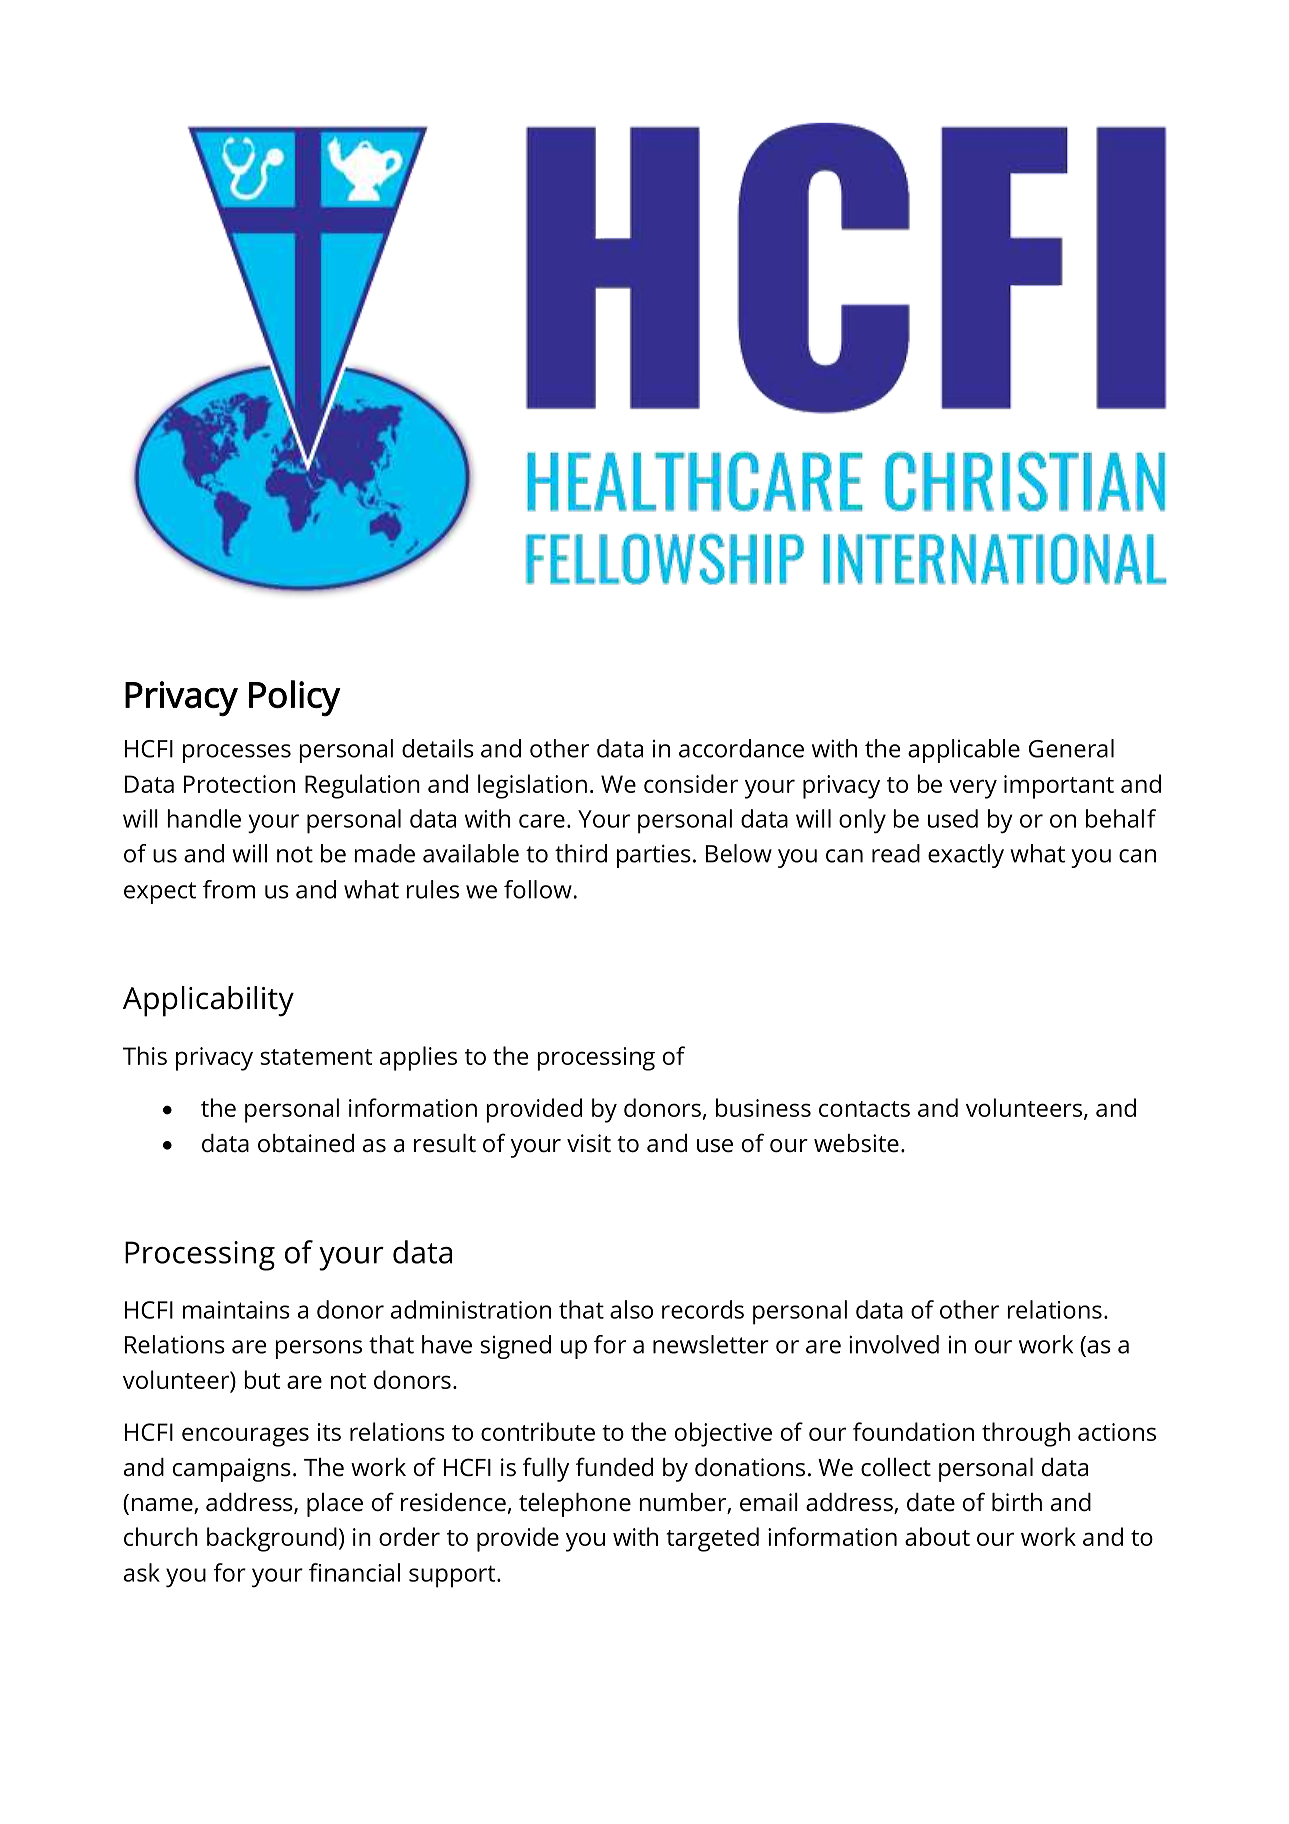 The width and height of the page is (1289, 1824). What do you see at coordinates (295, 698) in the page?
I see `Policy` at bounding box center [295, 698].
